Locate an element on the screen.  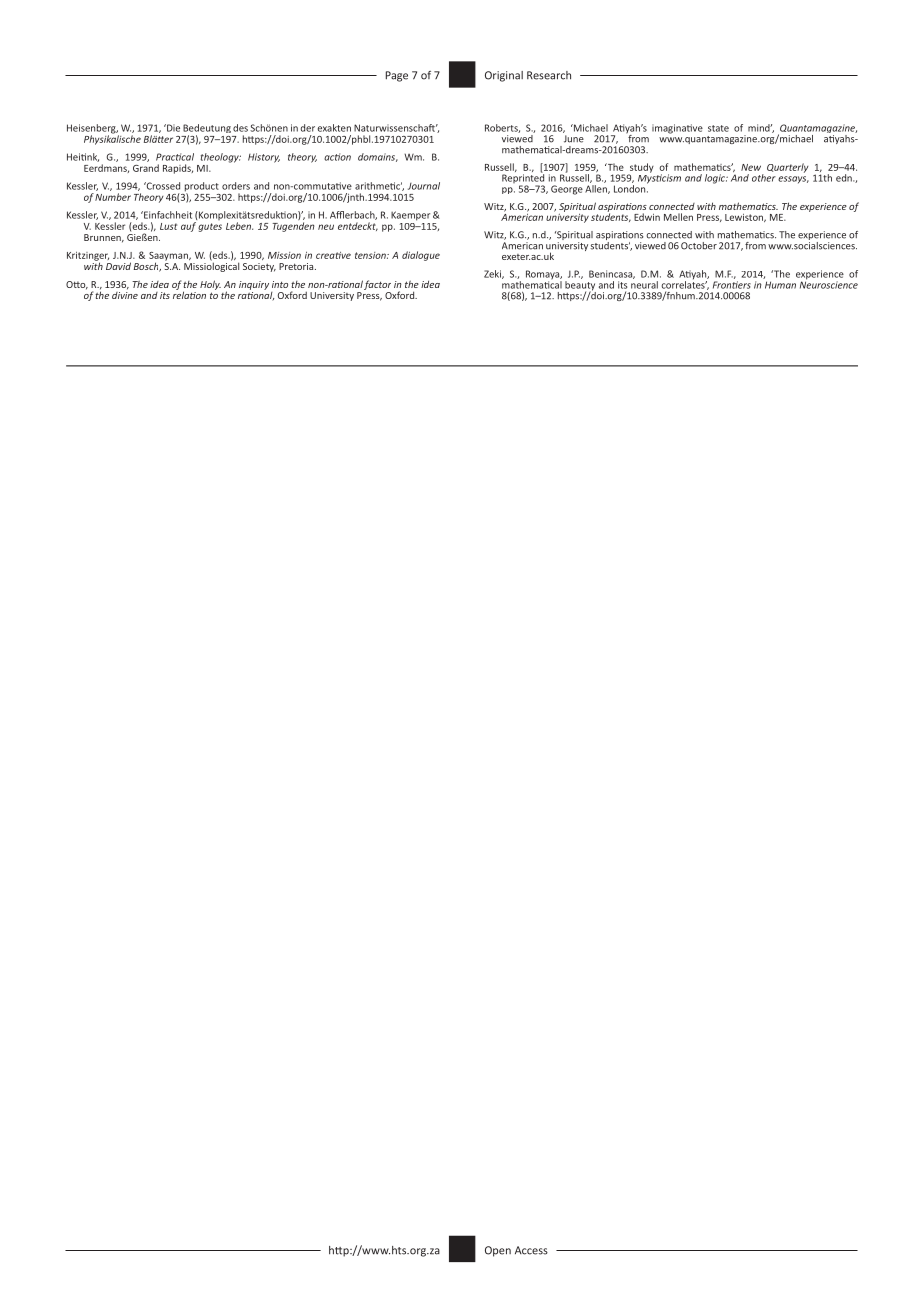
Practical is located at coordinates (175, 157).
